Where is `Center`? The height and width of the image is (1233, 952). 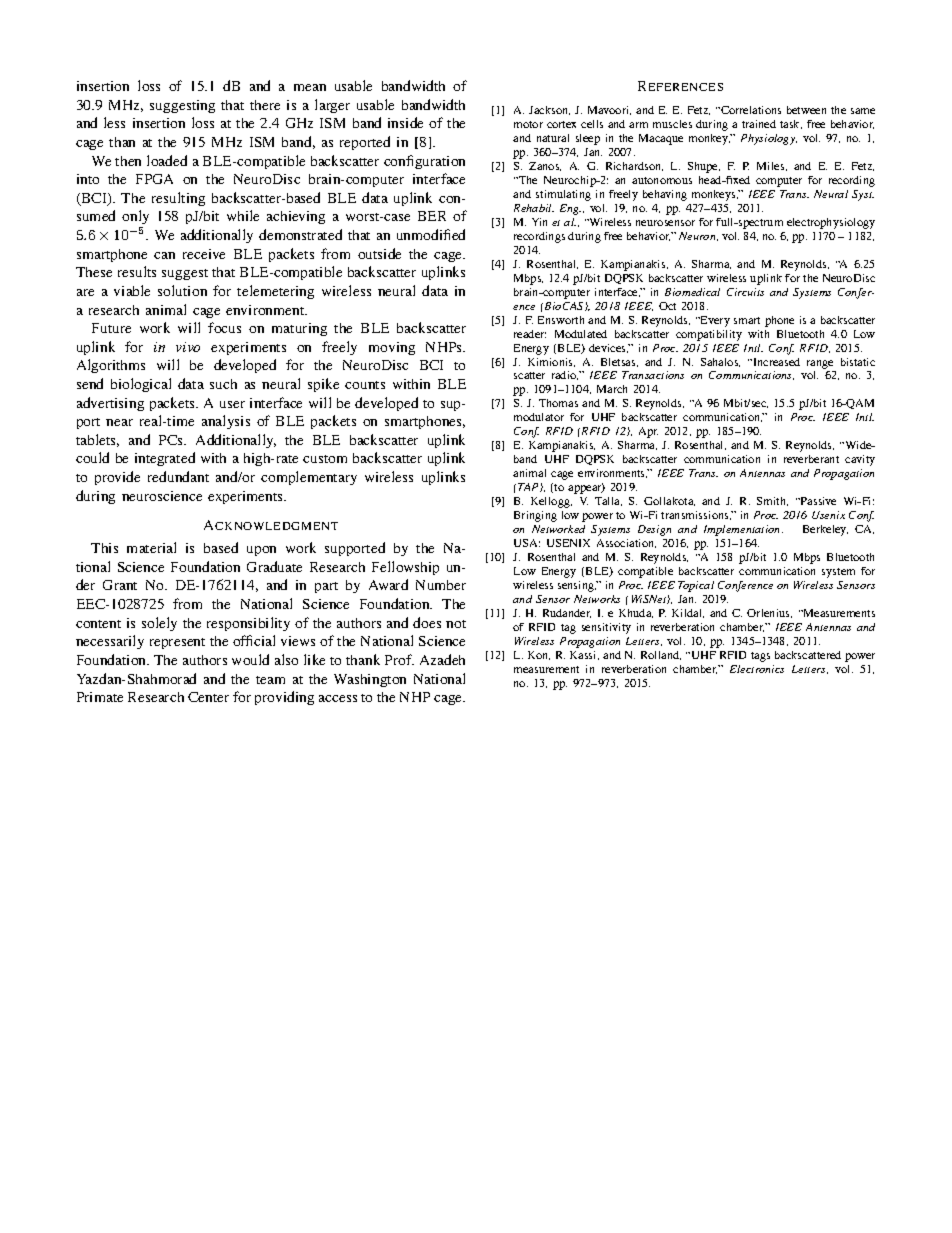 Center is located at coordinates (208, 697).
